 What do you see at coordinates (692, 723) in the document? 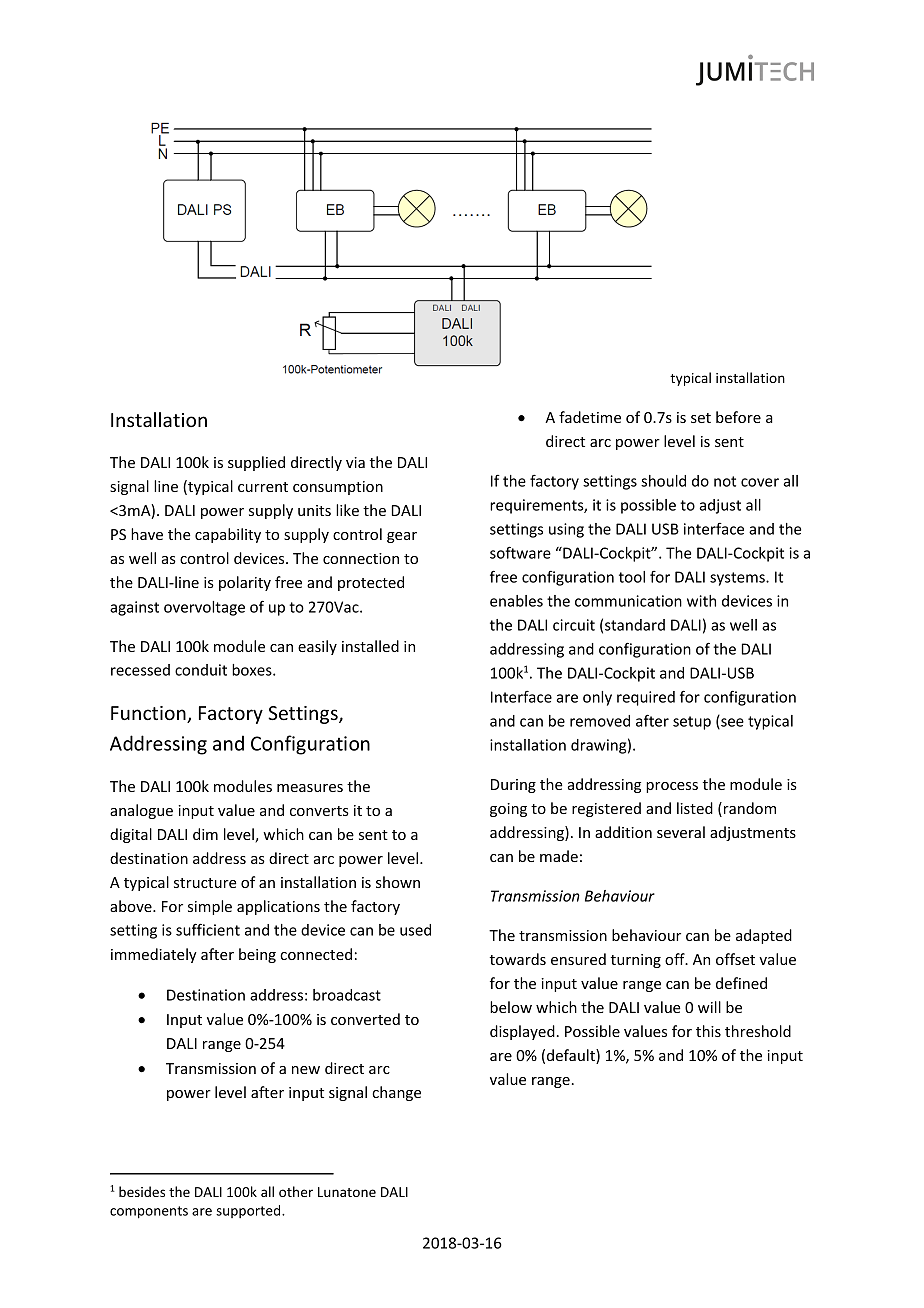
I see `setup` at bounding box center [692, 723].
